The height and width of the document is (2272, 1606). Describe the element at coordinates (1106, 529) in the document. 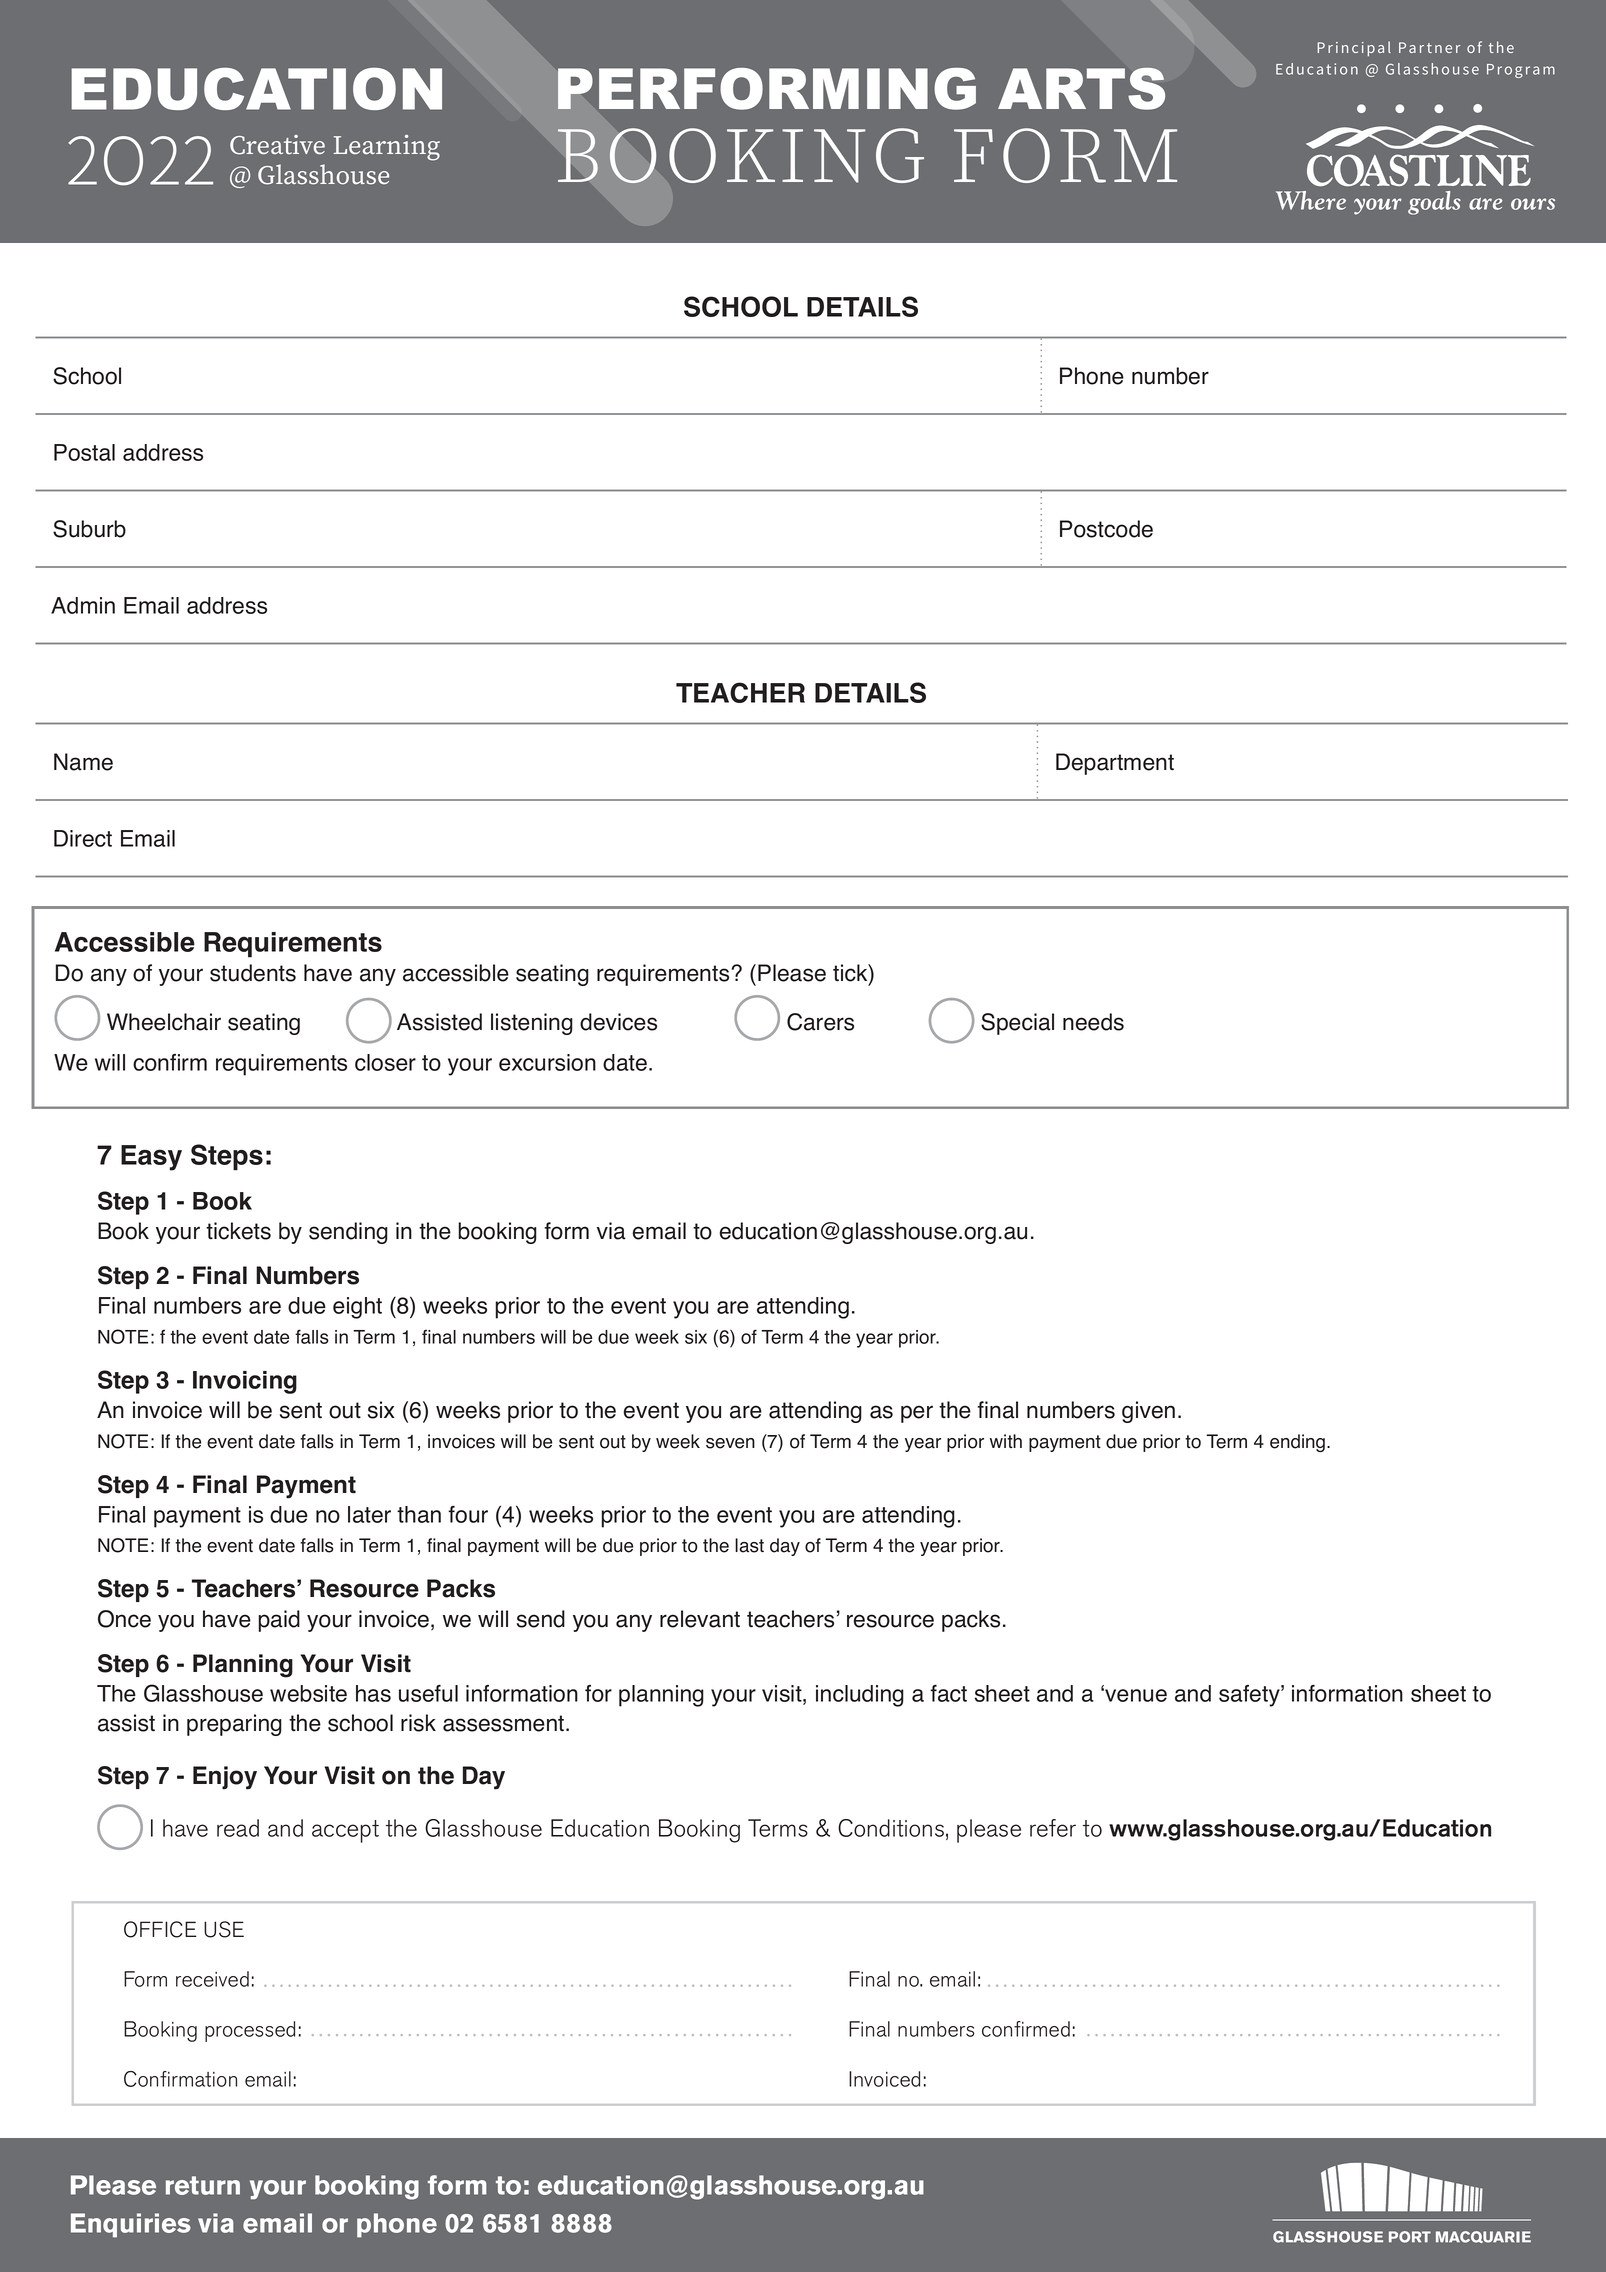

I see `Postcode` at that location.
